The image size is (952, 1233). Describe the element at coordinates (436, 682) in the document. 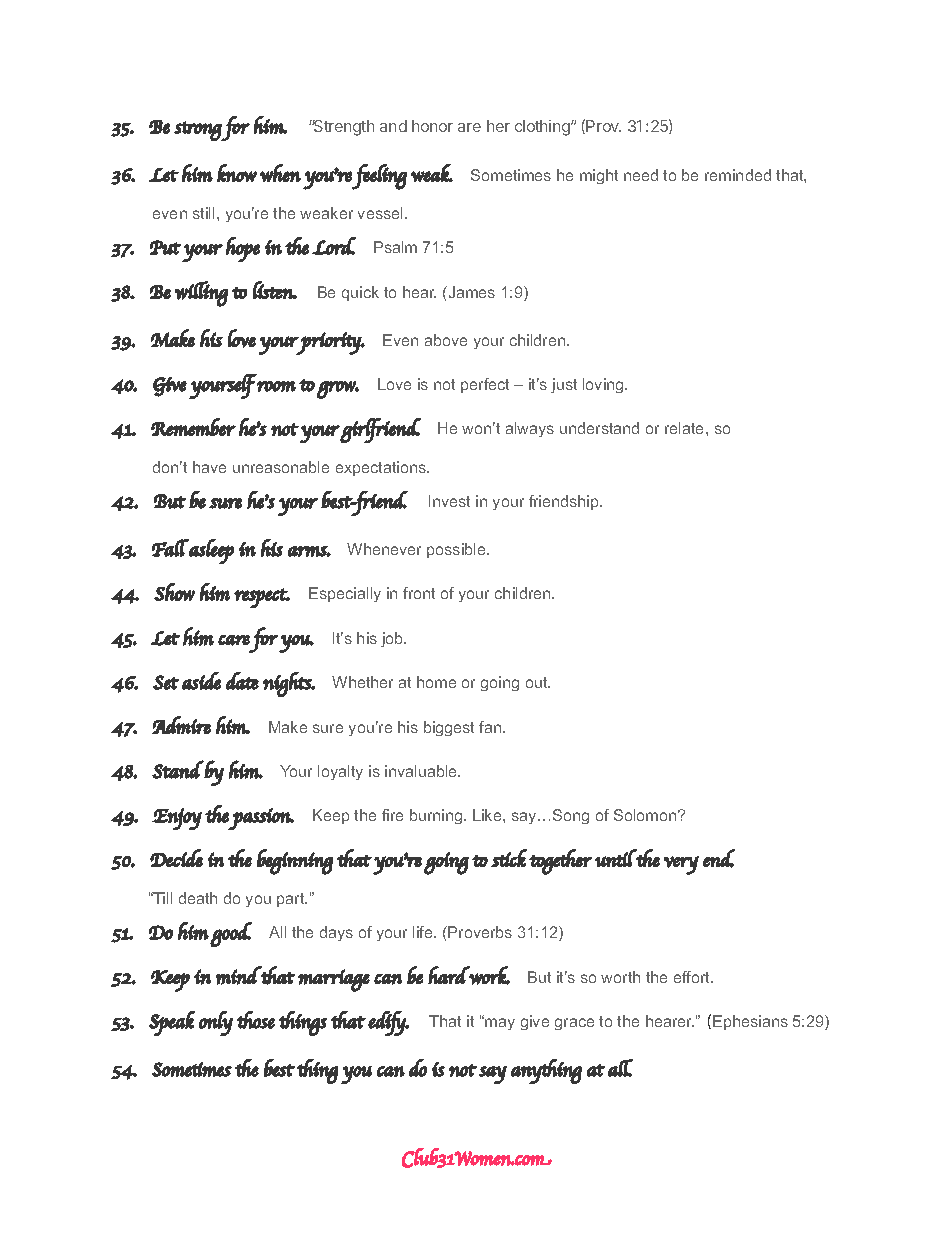

I see `home` at that location.
